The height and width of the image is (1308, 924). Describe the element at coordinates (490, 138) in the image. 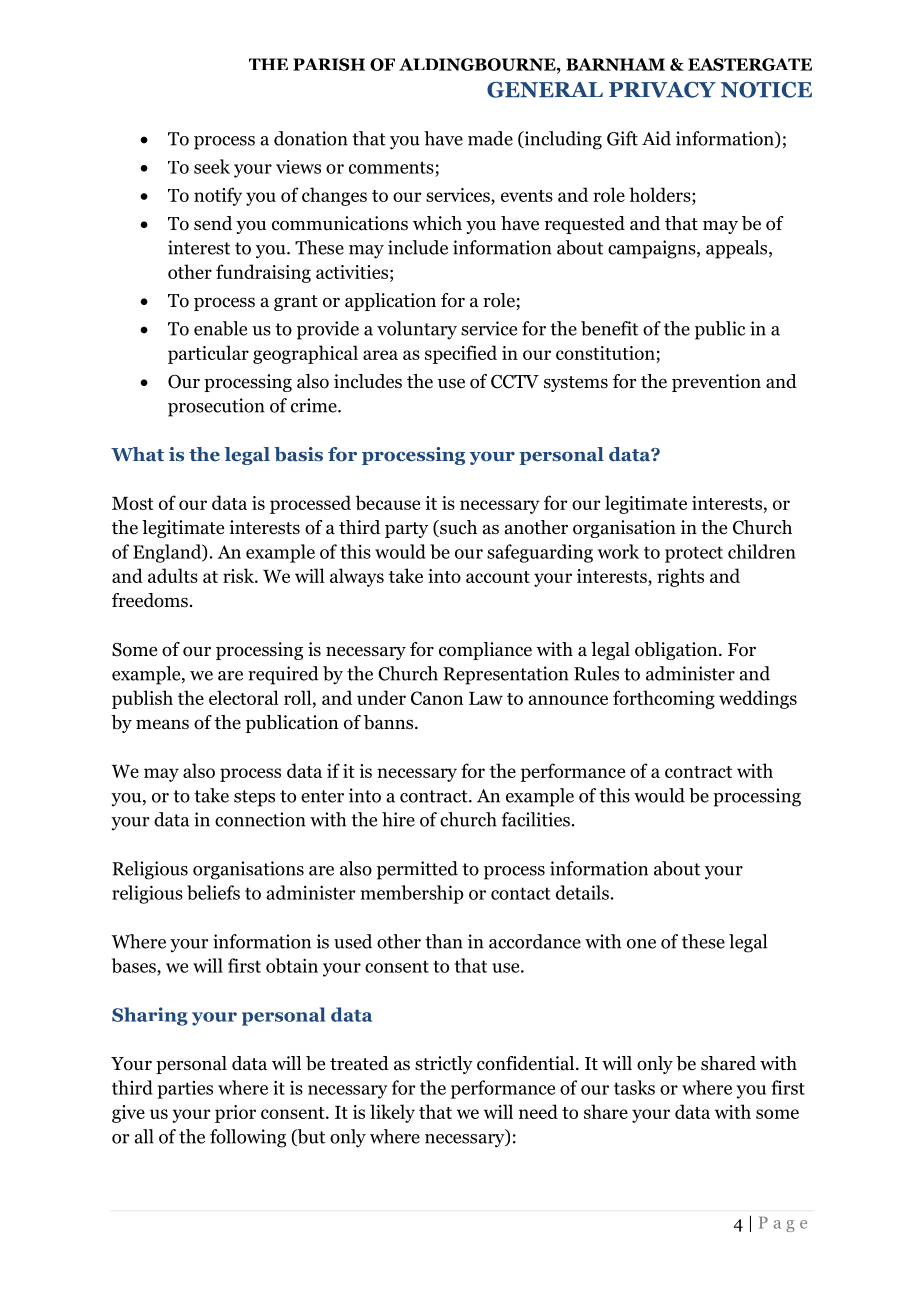

I see `made` at that location.
